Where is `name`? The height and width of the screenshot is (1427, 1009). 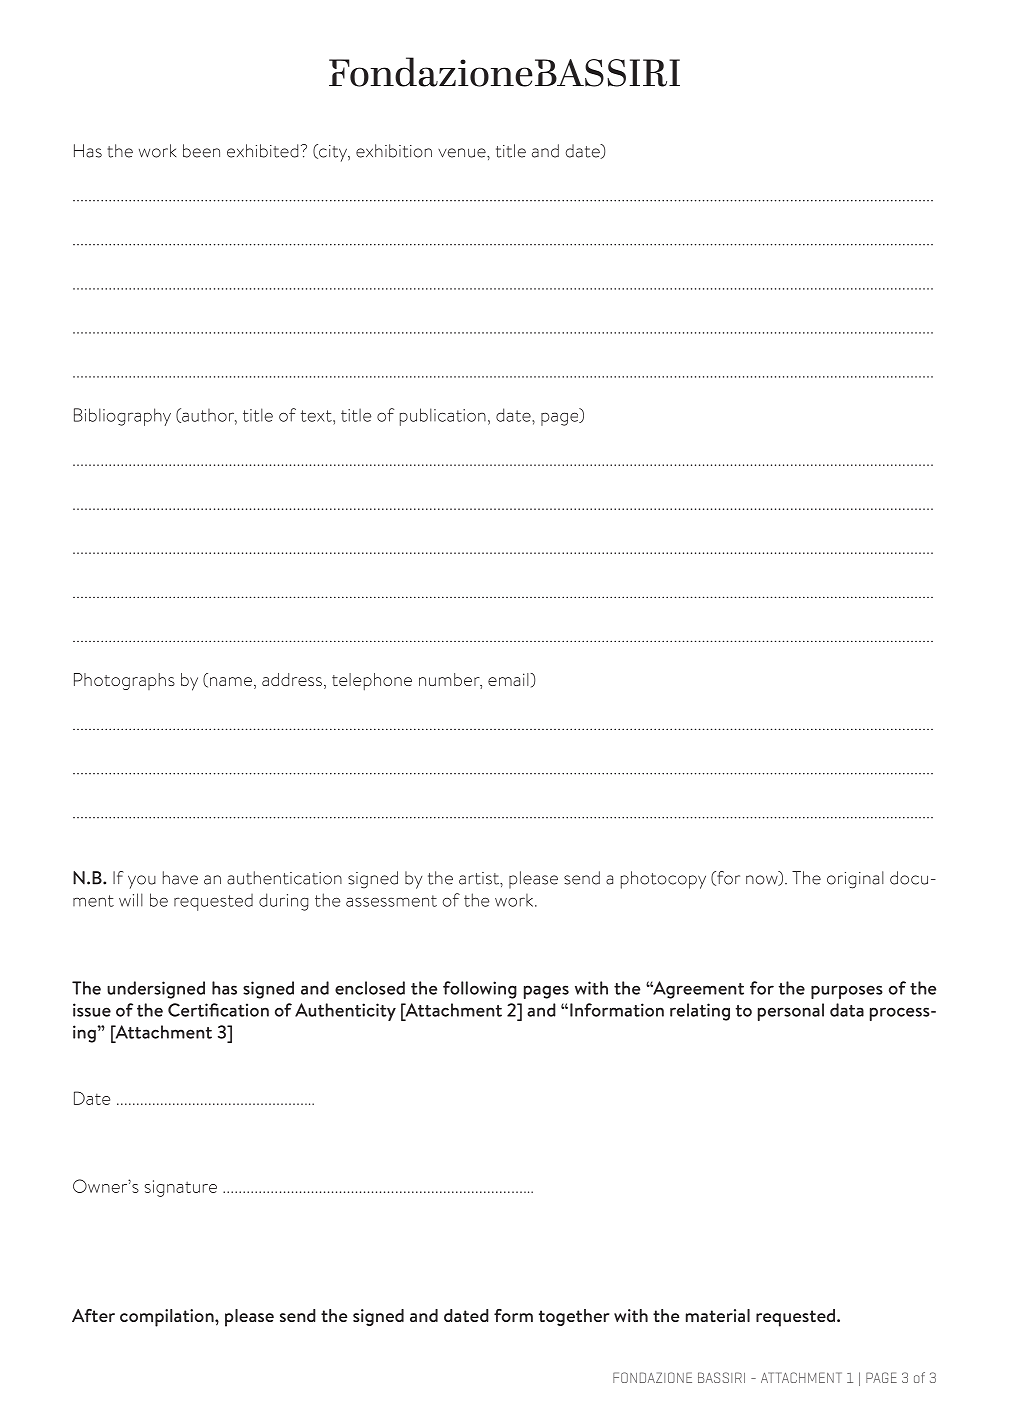 name is located at coordinates (231, 681).
